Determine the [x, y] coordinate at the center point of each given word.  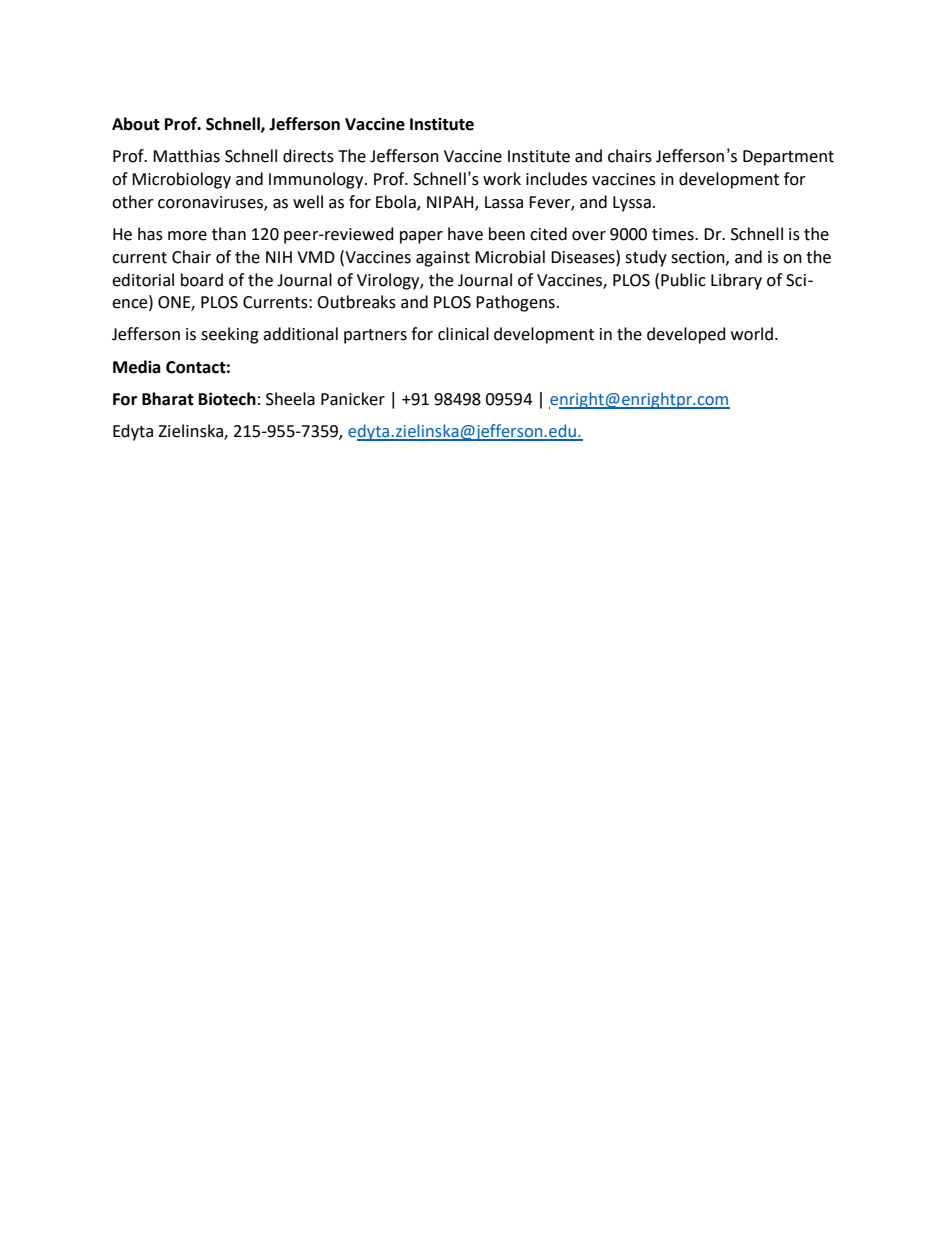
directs [308, 156]
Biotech [227, 399]
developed [686, 335]
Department [788, 158]
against [443, 259]
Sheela [290, 399]
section [699, 258]
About [136, 124]
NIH [279, 257]
